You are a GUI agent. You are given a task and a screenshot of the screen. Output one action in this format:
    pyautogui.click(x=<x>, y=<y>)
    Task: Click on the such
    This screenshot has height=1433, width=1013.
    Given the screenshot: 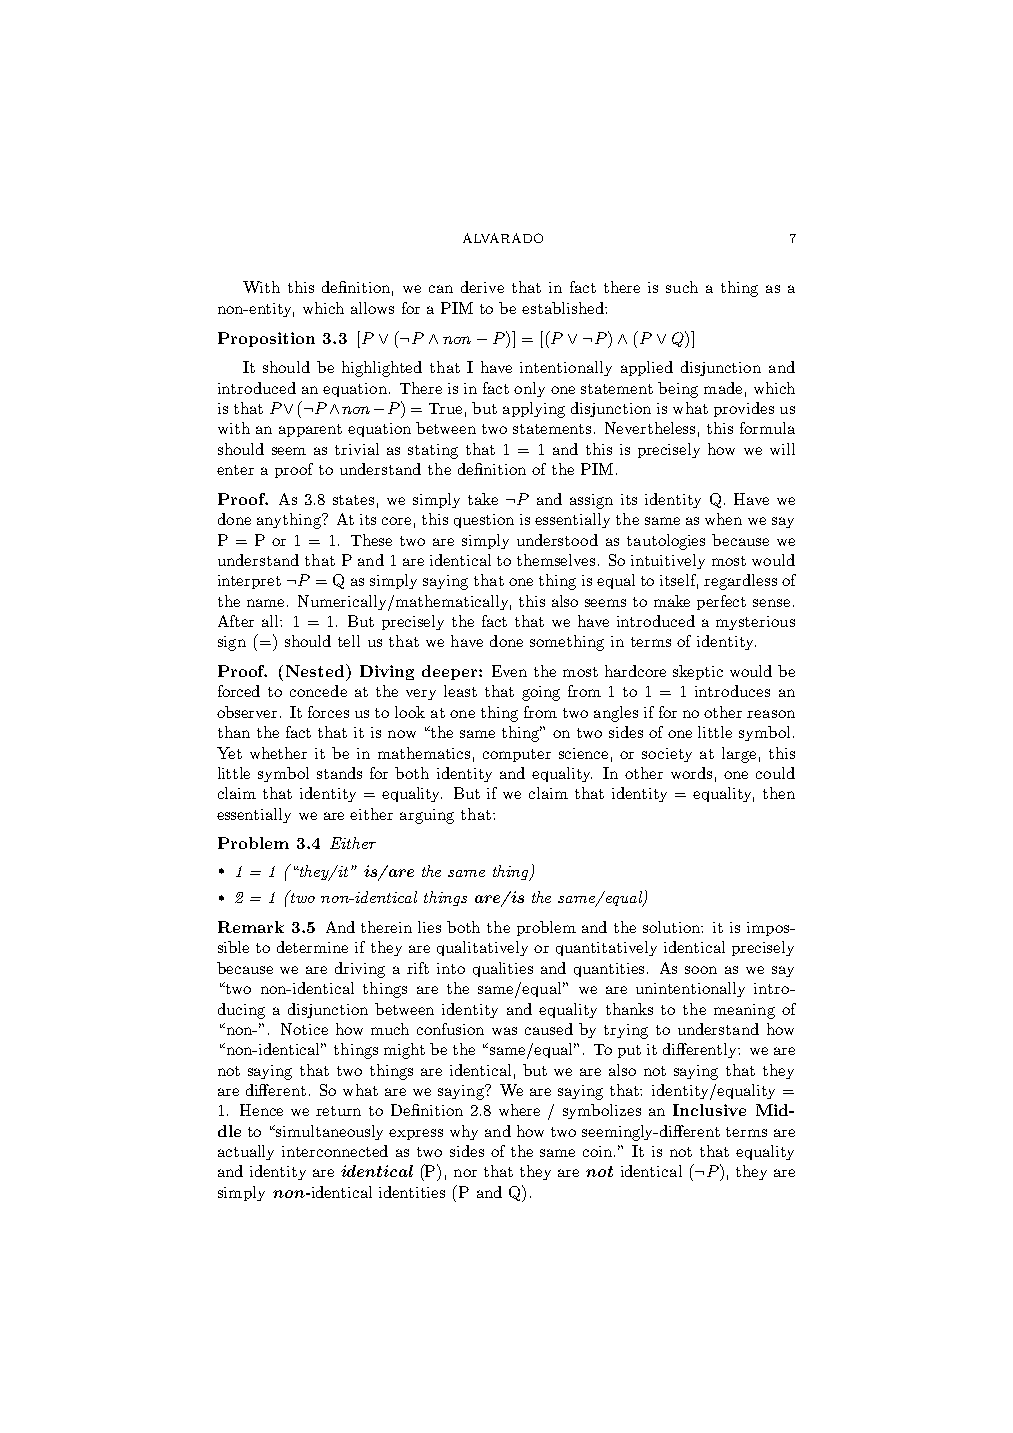 What is the action you would take?
    pyautogui.click(x=682, y=287)
